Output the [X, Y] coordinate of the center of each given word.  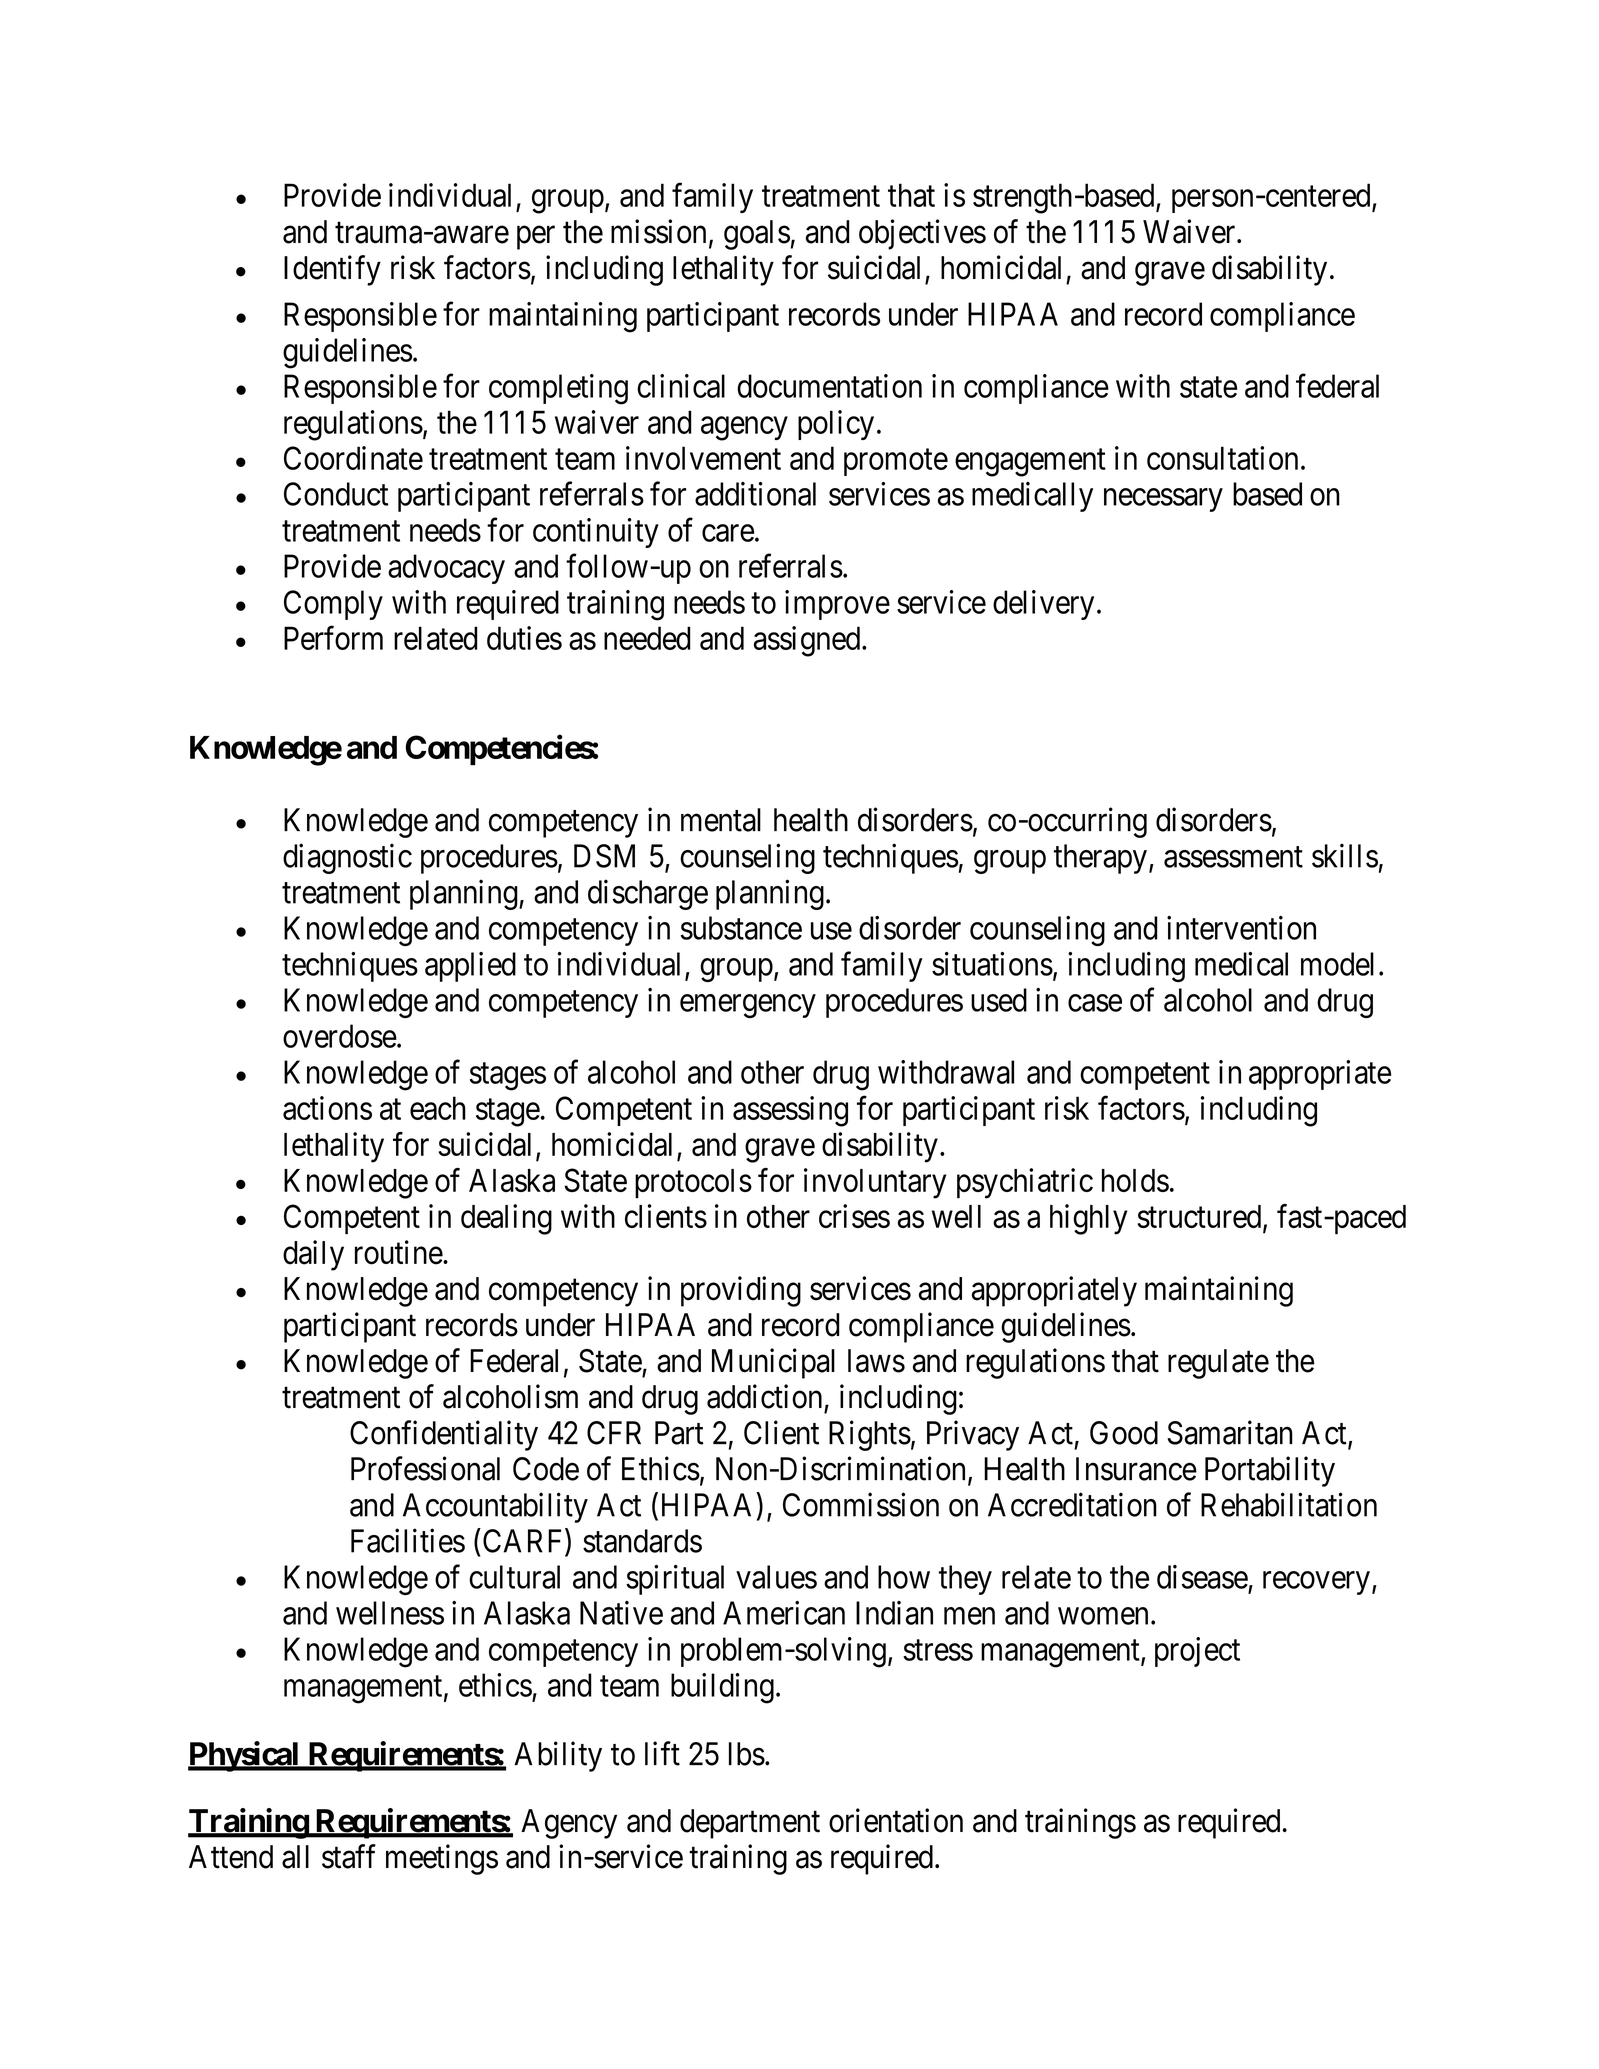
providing [741, 1291]
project [1197, 1652]
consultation [1222, 458]
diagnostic [347, 858]
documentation [829, 386]
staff [349, 1856]
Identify [332, 270]
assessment [1233, 857]
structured [1200, 1218]
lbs [747, 1754]
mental [721, 820]
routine [399, 1252]
